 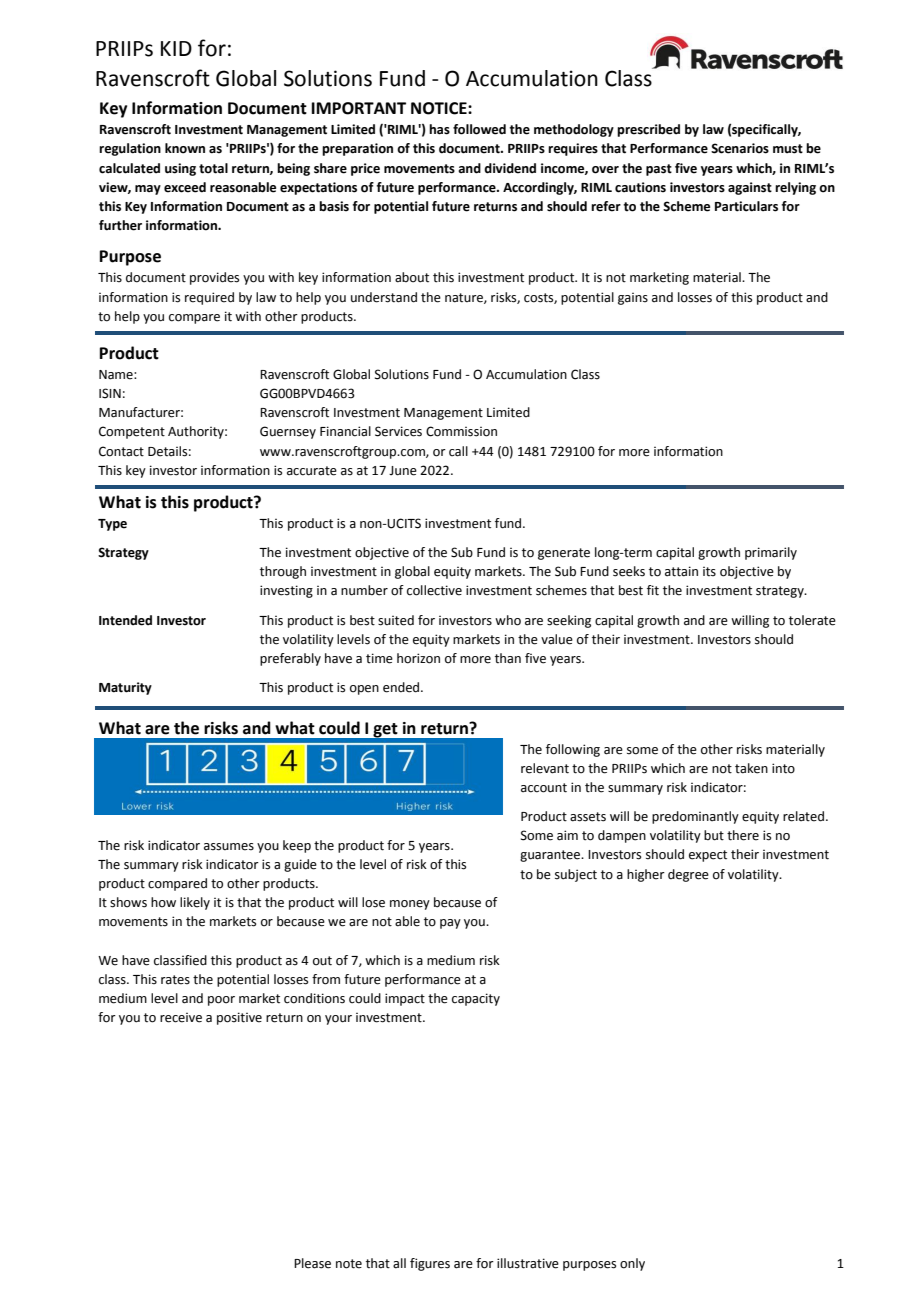 I want to click on than, so click(x=508, y=658).
